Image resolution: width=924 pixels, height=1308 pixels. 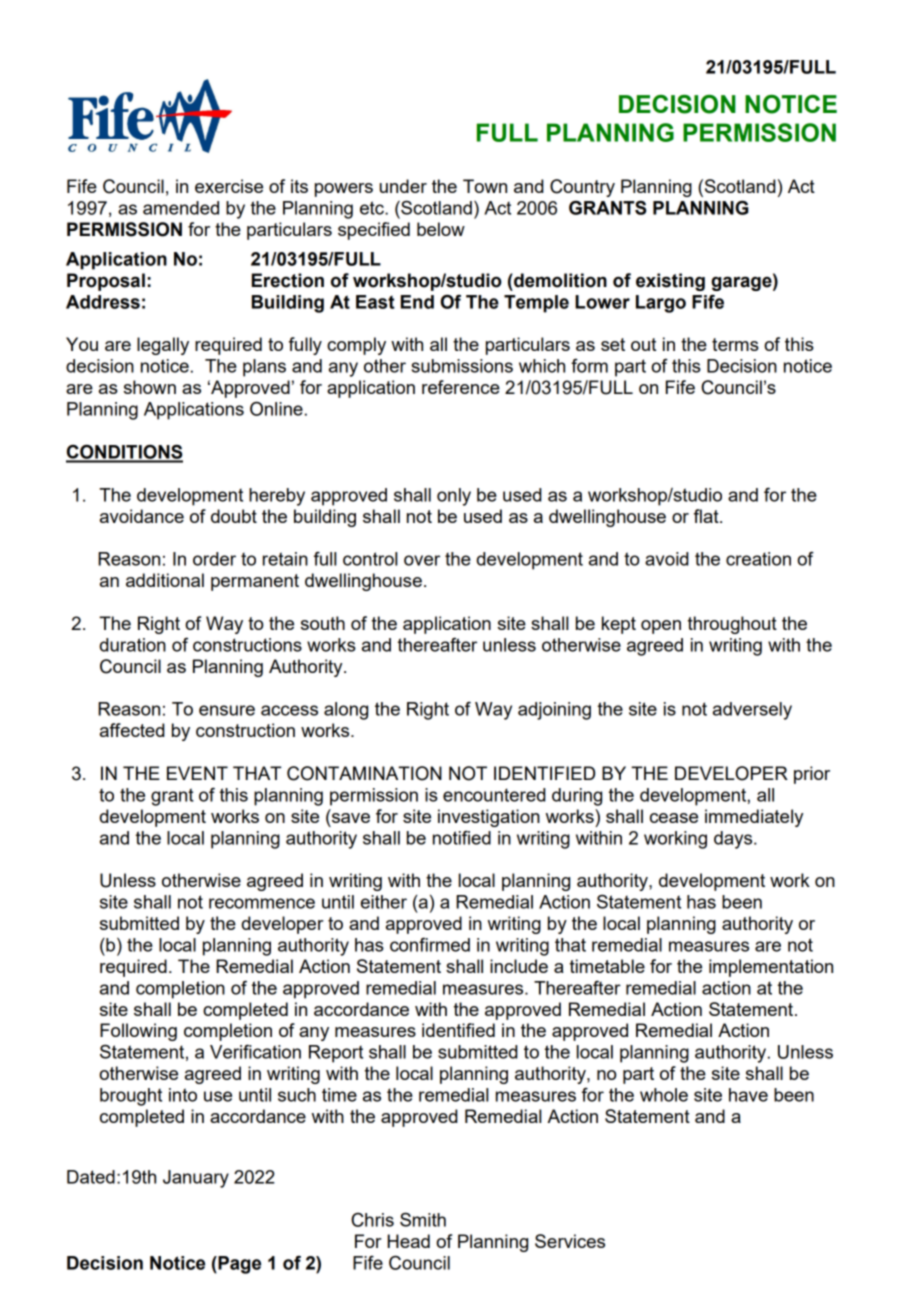 I want to click on along, so click(x=346, y=711).
